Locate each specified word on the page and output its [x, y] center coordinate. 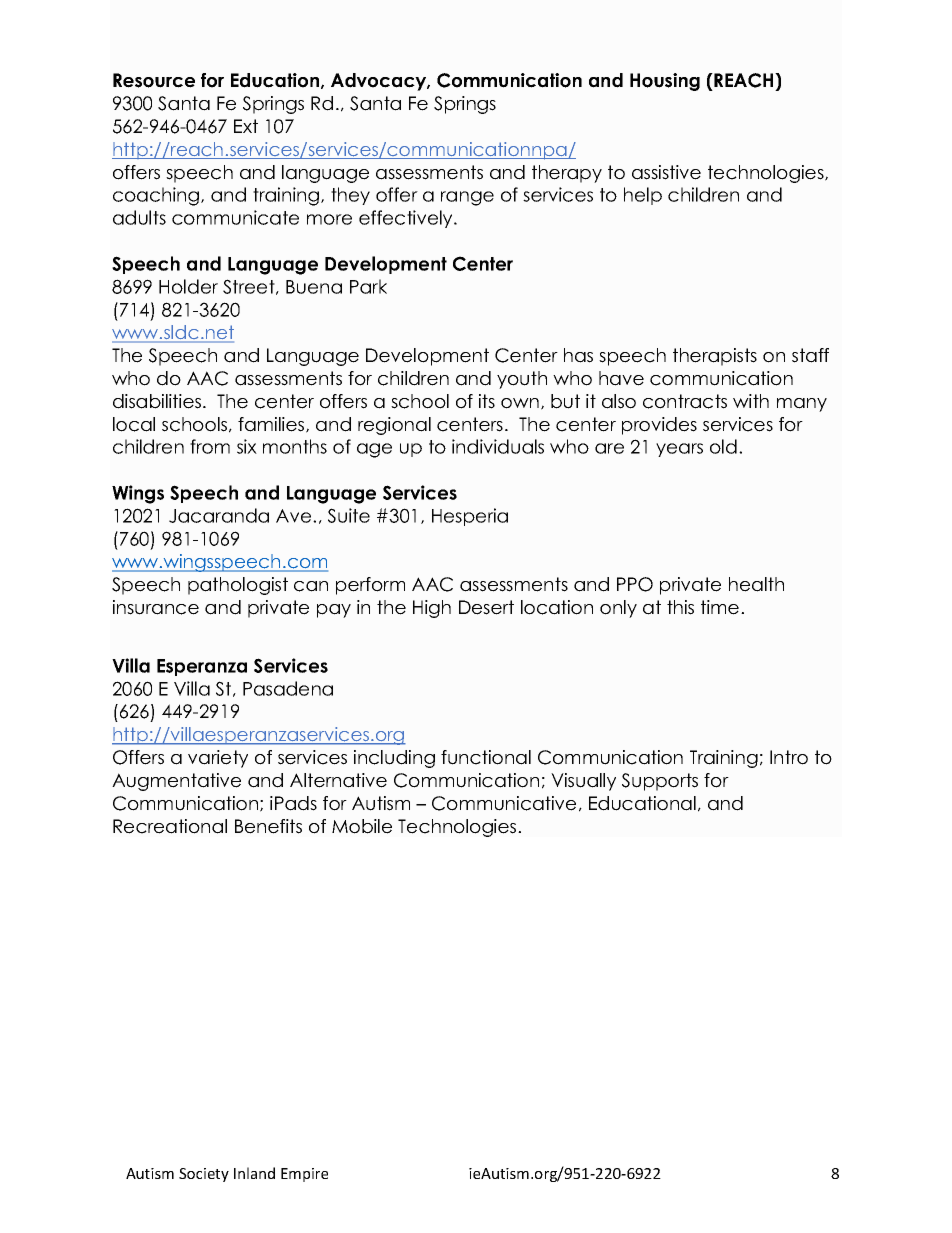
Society [204, 1175]
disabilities [158, 401]
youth [522, 380]
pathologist [238, 586]
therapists [715, 357]
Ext [246, 126]
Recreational [170, 826]
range [467, 198]
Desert [486, 607]
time [721, 607]
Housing [665, 82]
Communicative [504, 803]
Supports [660, 782]
